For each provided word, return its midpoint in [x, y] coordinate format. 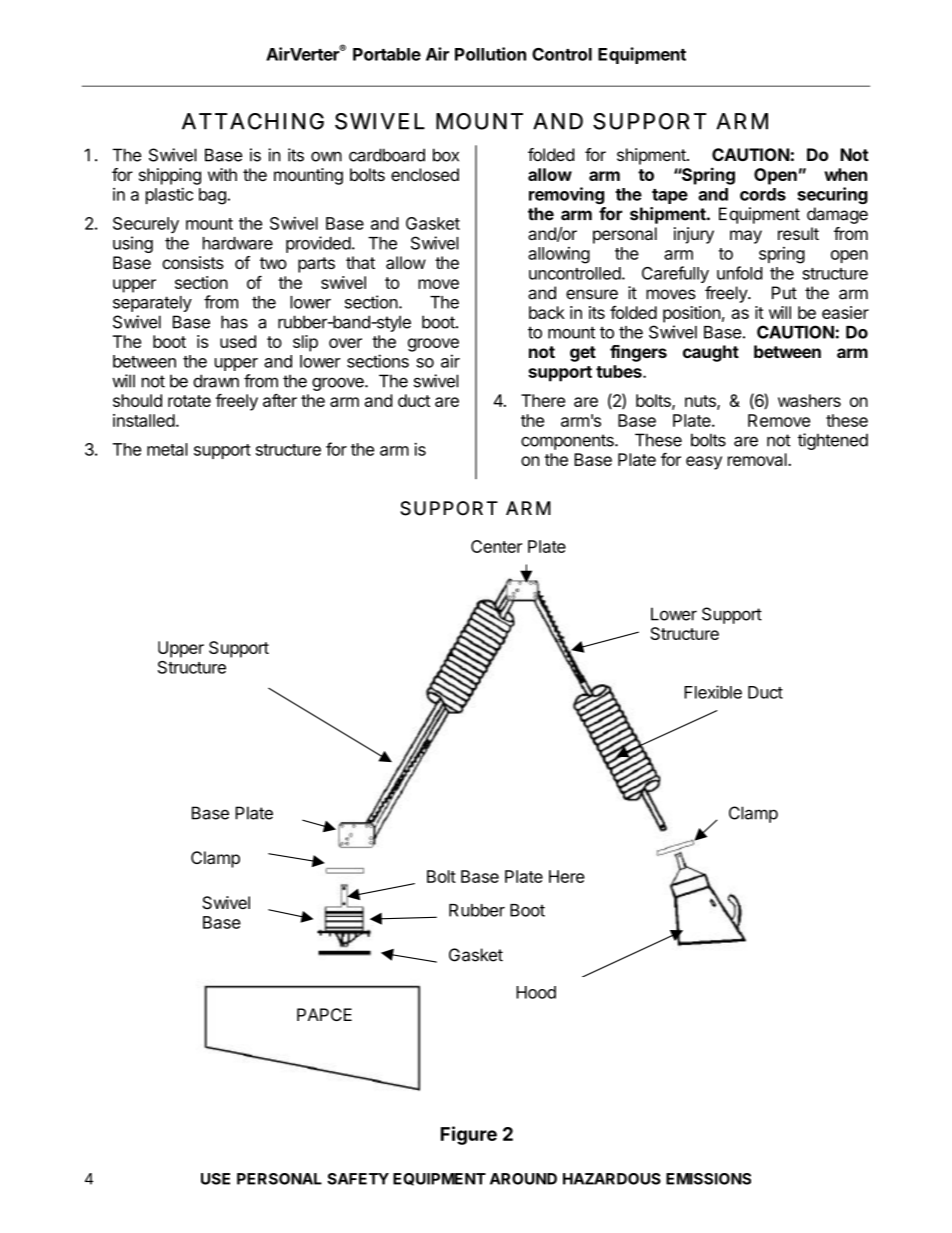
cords [763, 194]
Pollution [490, 54]
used [238, 341]
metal [167, 449]
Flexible [713, 692]
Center [496, 546]
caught [711, 353]
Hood [536, 992]
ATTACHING [253, 121]
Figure [469, 1135]
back [547, 312]
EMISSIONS [708, 1179]
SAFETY [358, 1179]
